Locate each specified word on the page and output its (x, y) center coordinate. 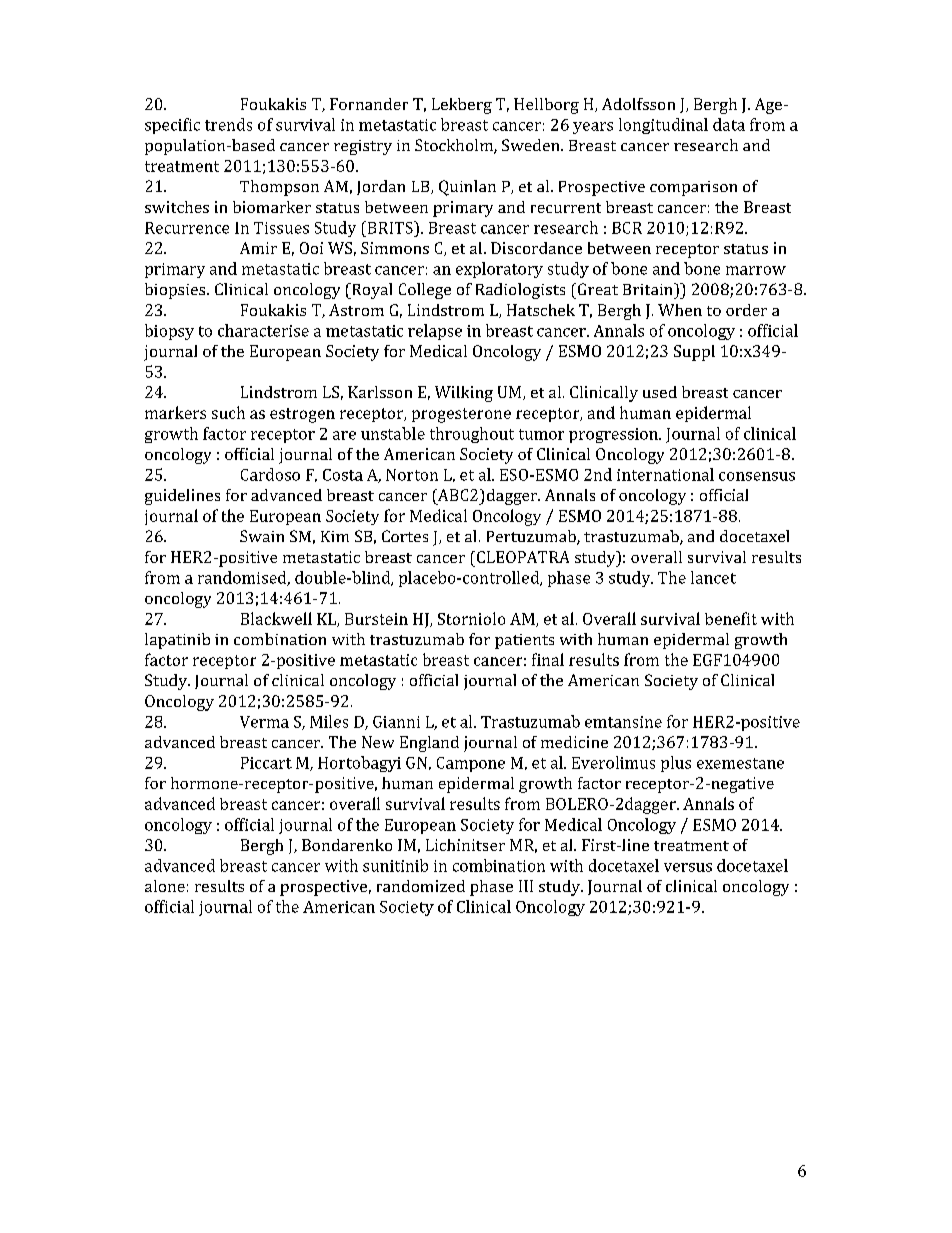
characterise (263, 330)
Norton (412, 475)
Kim (335, 536)
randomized (421, 886)
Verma (264, 722)
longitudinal (663, 126)
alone (165, 886)
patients (524, 641)
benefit (731, 618)
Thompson (279, 188)
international (665, 474)
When (680, 310)
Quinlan (467, 188)
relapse (435, 332)
